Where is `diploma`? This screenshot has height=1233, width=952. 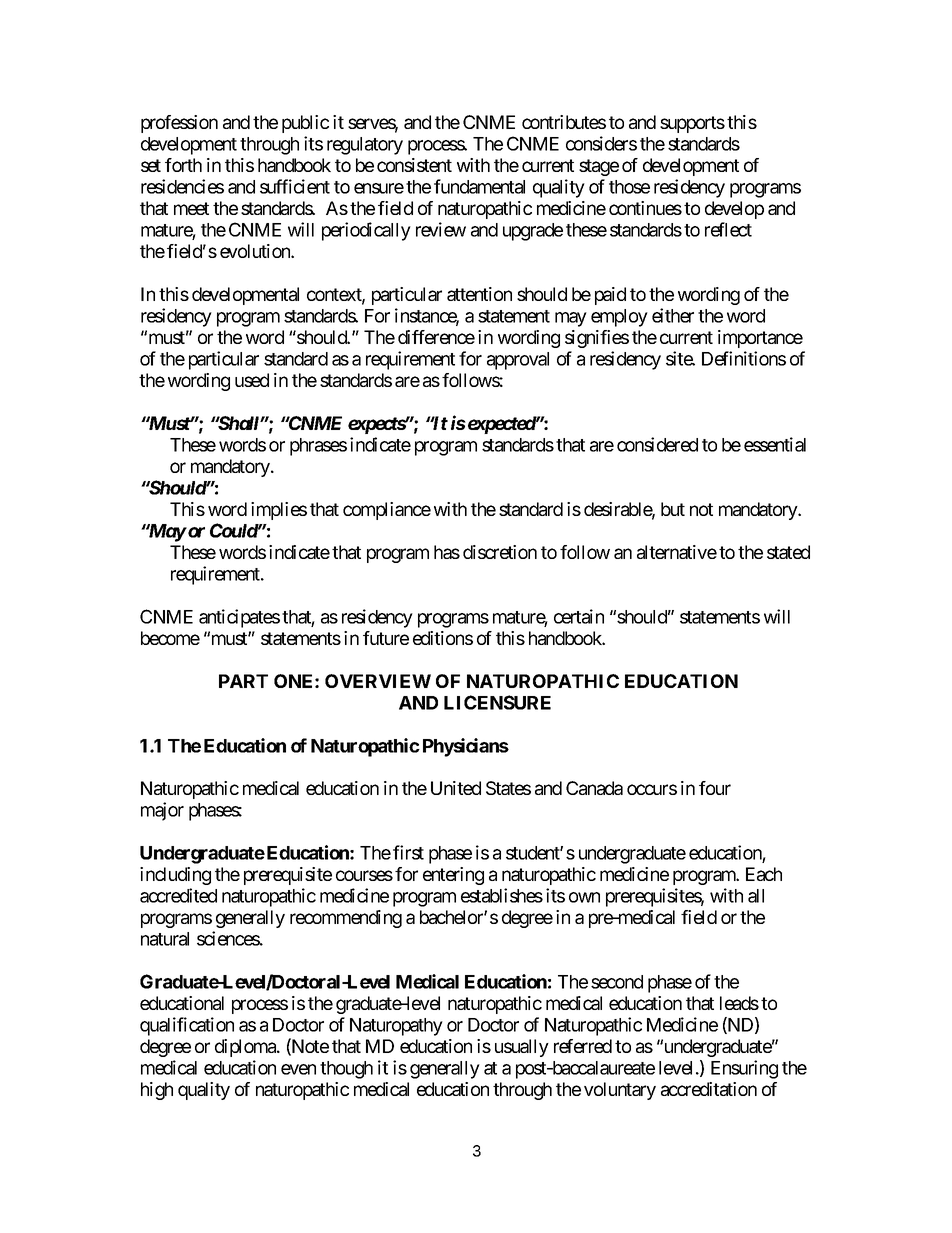 diploma is located at coordinates (246, 1048).
